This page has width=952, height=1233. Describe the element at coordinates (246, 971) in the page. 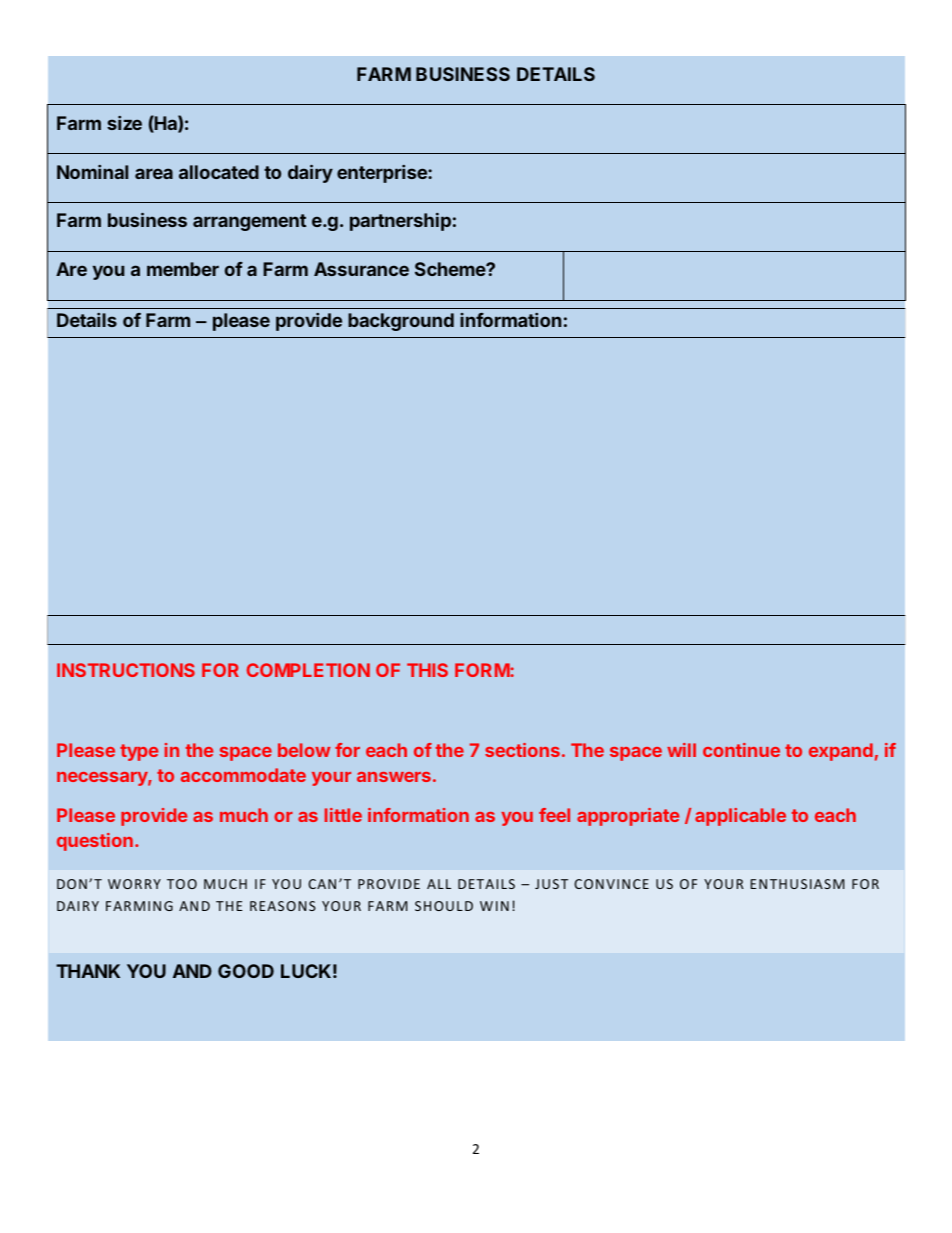

I see `GOOD` at that location.
